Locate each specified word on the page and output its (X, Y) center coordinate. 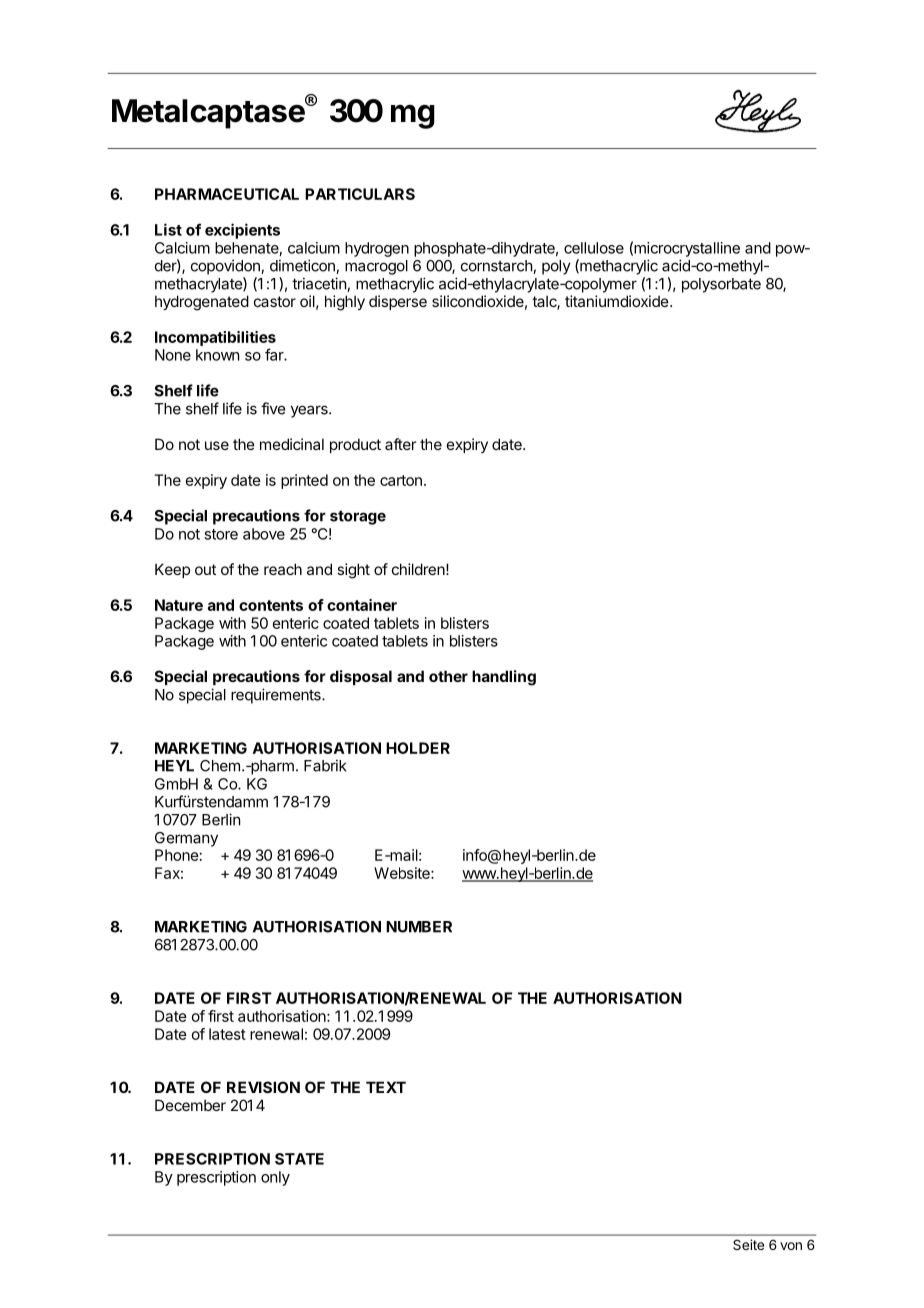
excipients (242, 231)
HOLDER (418, 748)
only (275, 1178)
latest (227, 1034)
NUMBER (419, 927)
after (400, 444)
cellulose (594, 248)
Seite (748, 1244)
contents (271, 605)
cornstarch (497, 267)
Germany (186, 839)
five (273, 408)
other (448, 676)
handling (504, 678)
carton (401, 480)
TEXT (386, 1087)
